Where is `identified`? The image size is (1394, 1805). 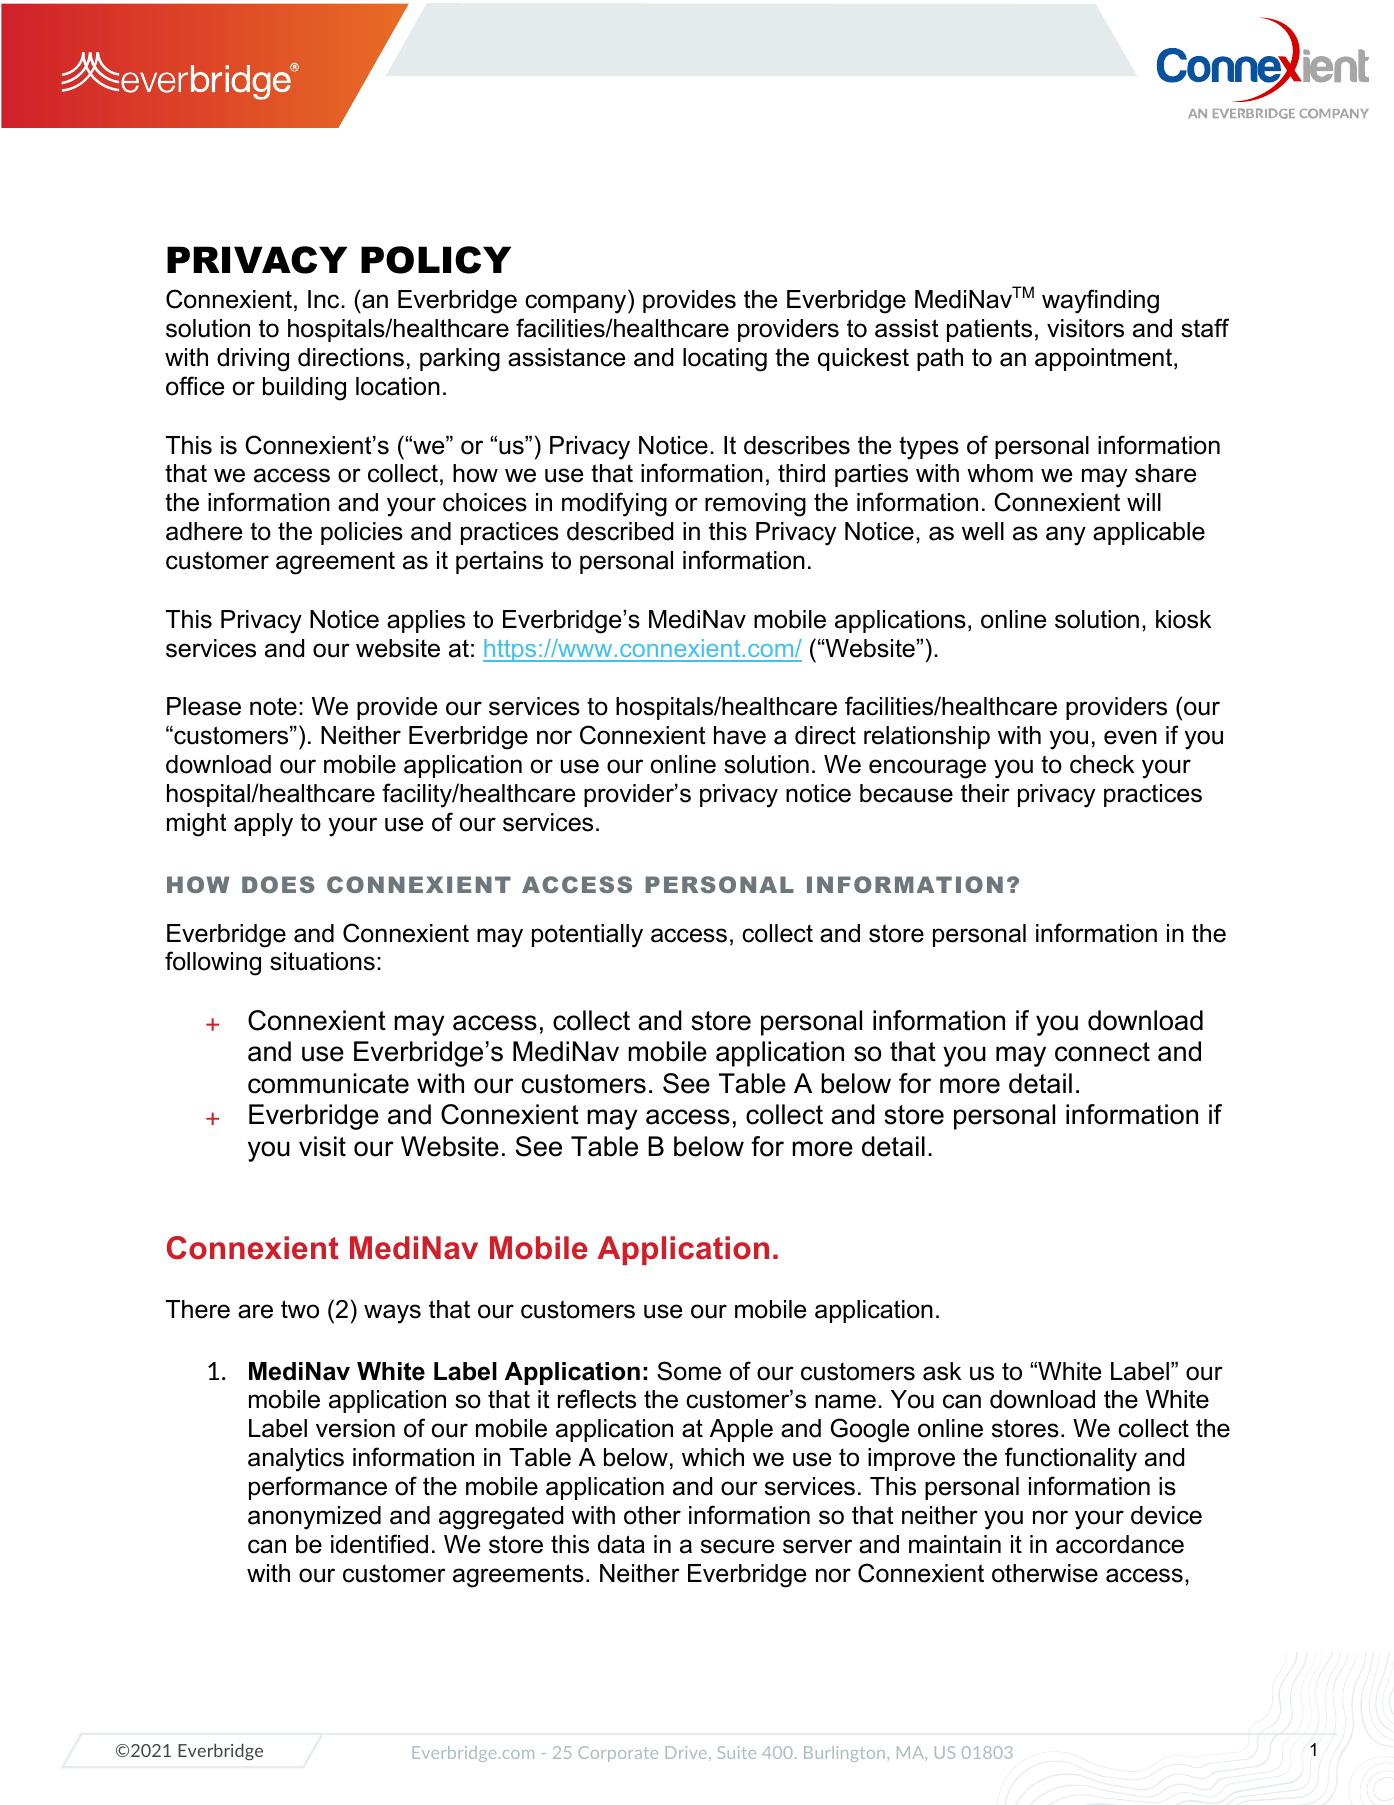 identified is located at coordinates (379, 1544).
